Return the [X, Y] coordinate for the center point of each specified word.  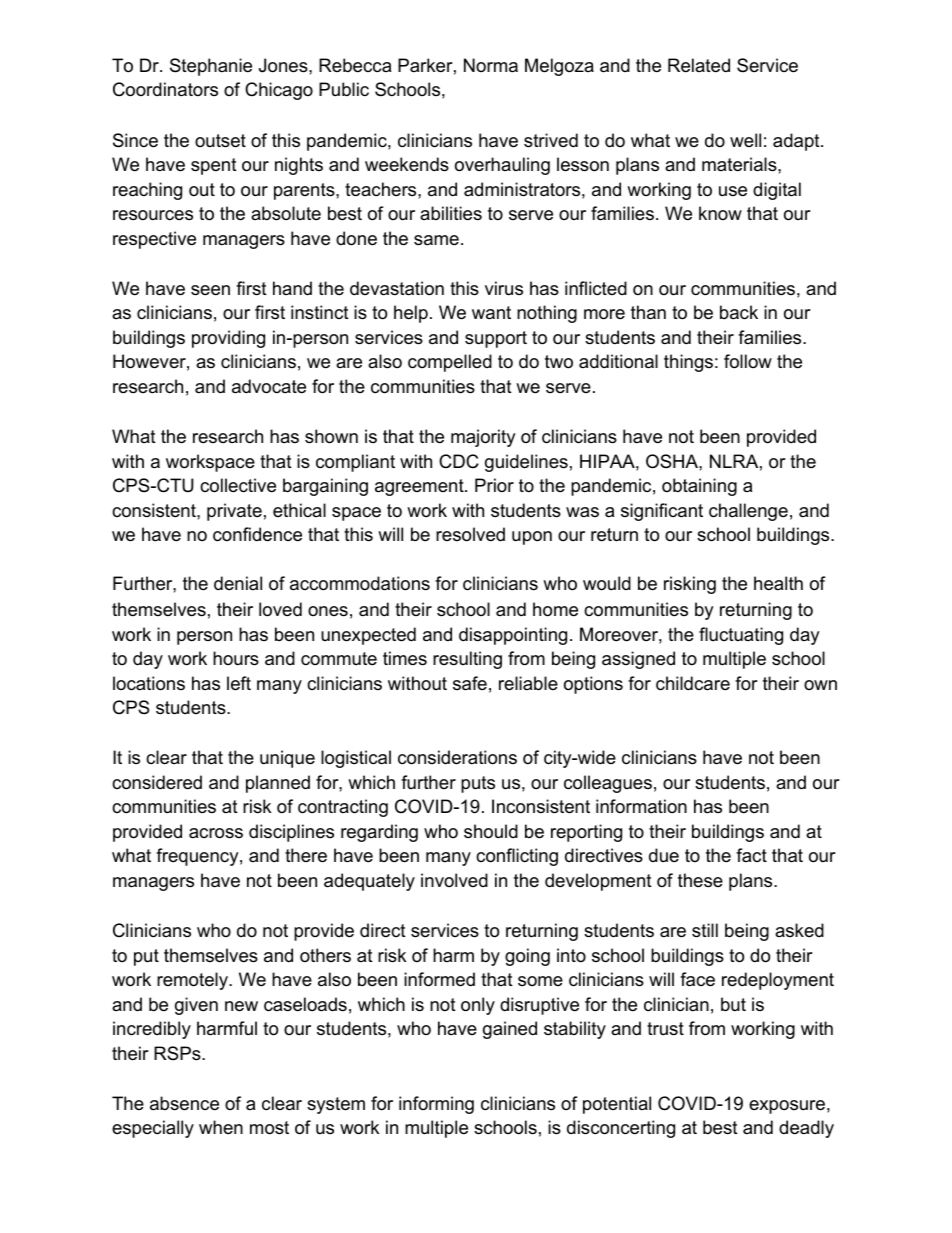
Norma [491, 65]
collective [238, 485]
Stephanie [211, 67]
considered [157, 782]
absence [184, 1103]
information [641, 806]
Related [699, 65]
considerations [457, 757]
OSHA [673, 461]
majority [483, 438]
